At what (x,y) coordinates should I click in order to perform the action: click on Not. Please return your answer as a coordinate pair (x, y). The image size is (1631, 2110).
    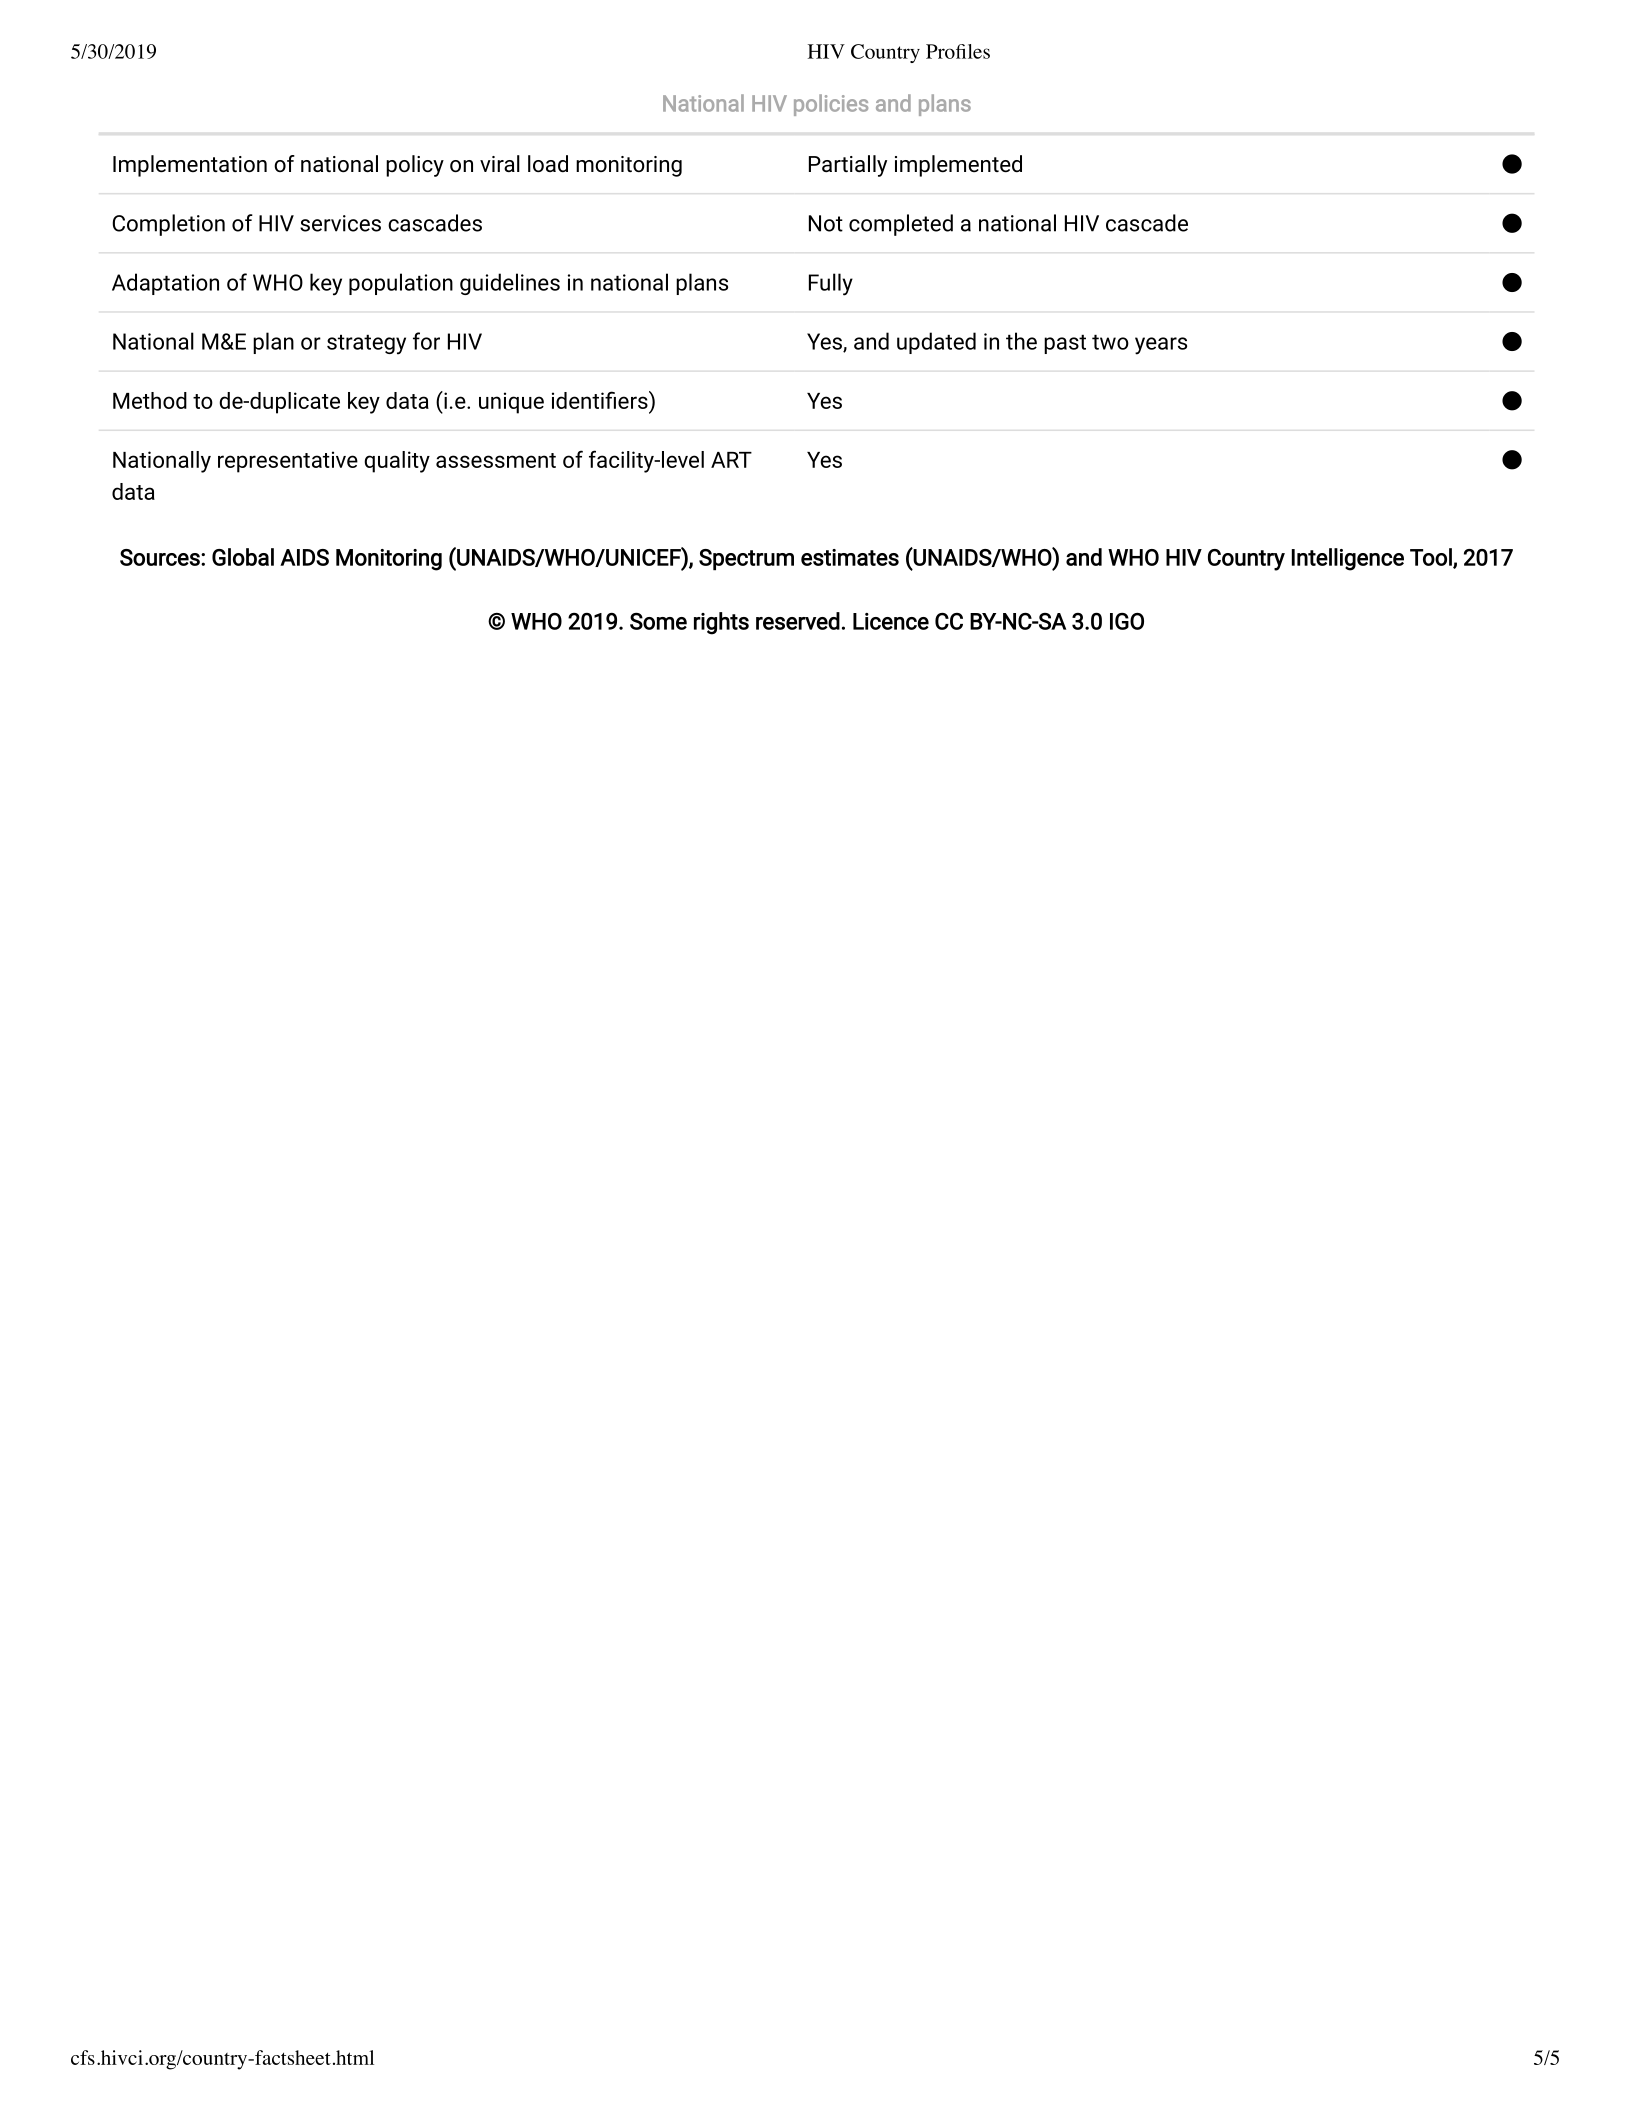
    Looking at the image, I should click on (826, 223).
